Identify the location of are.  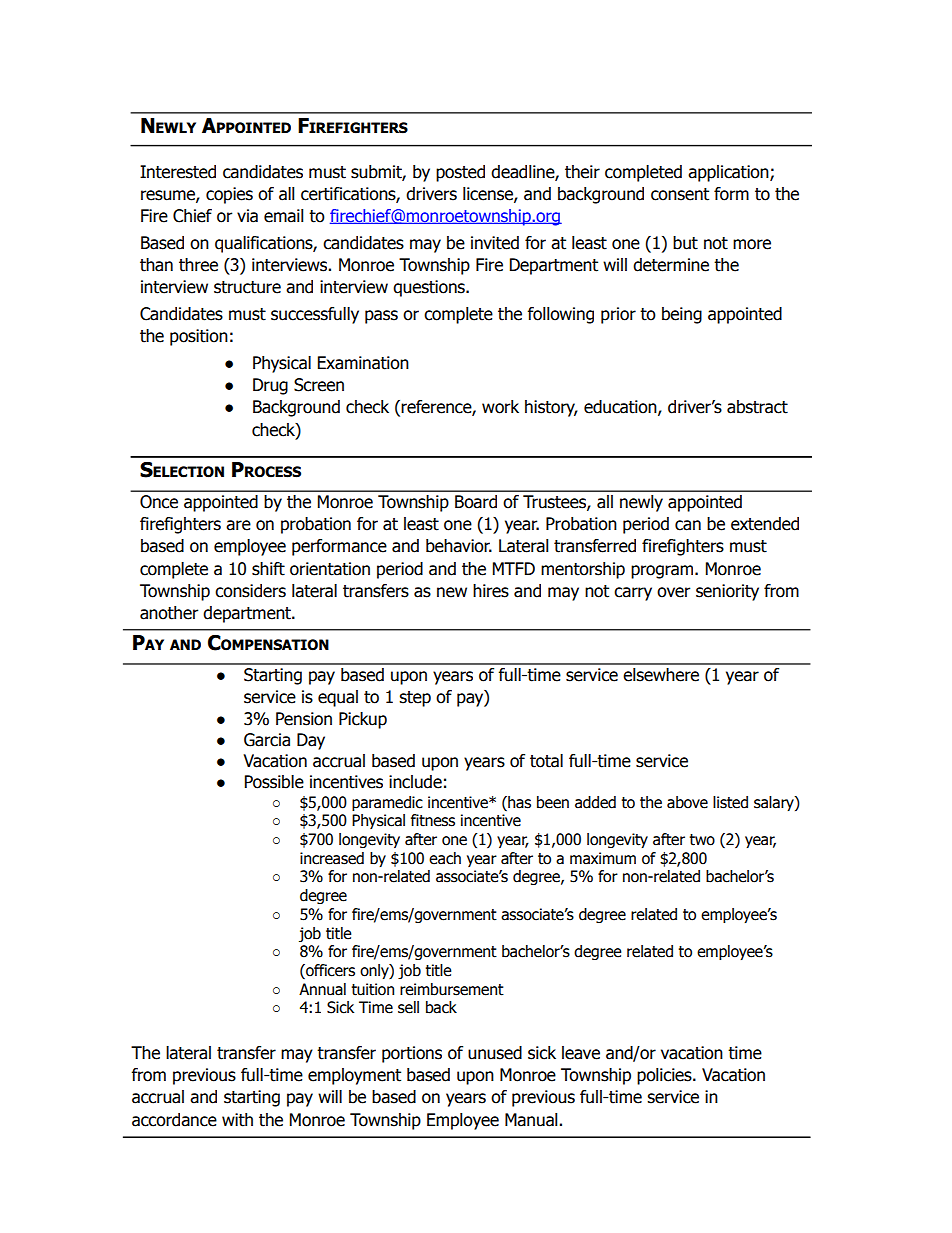
(238, 525).
